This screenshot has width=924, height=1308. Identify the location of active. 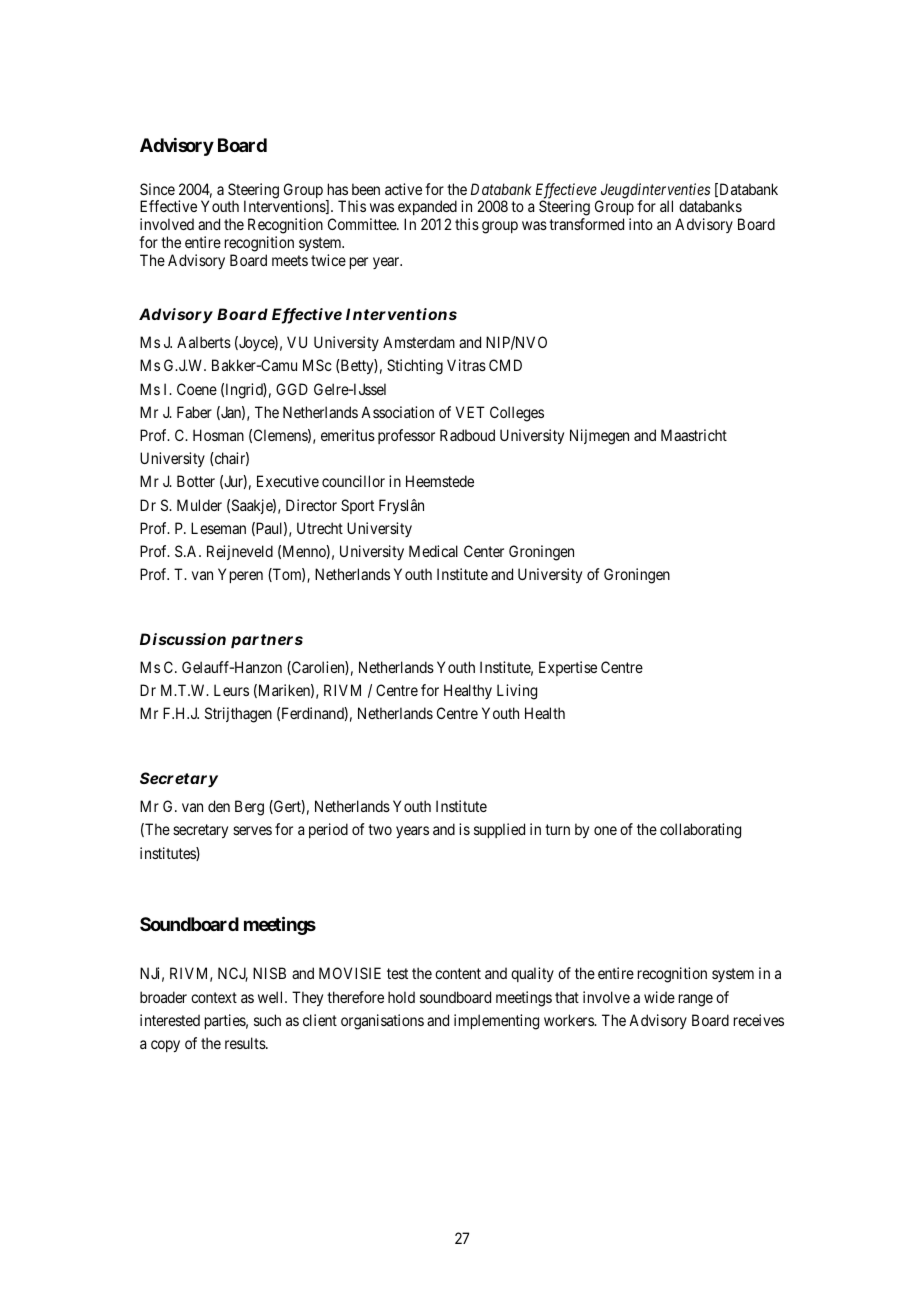
(403, 189).
